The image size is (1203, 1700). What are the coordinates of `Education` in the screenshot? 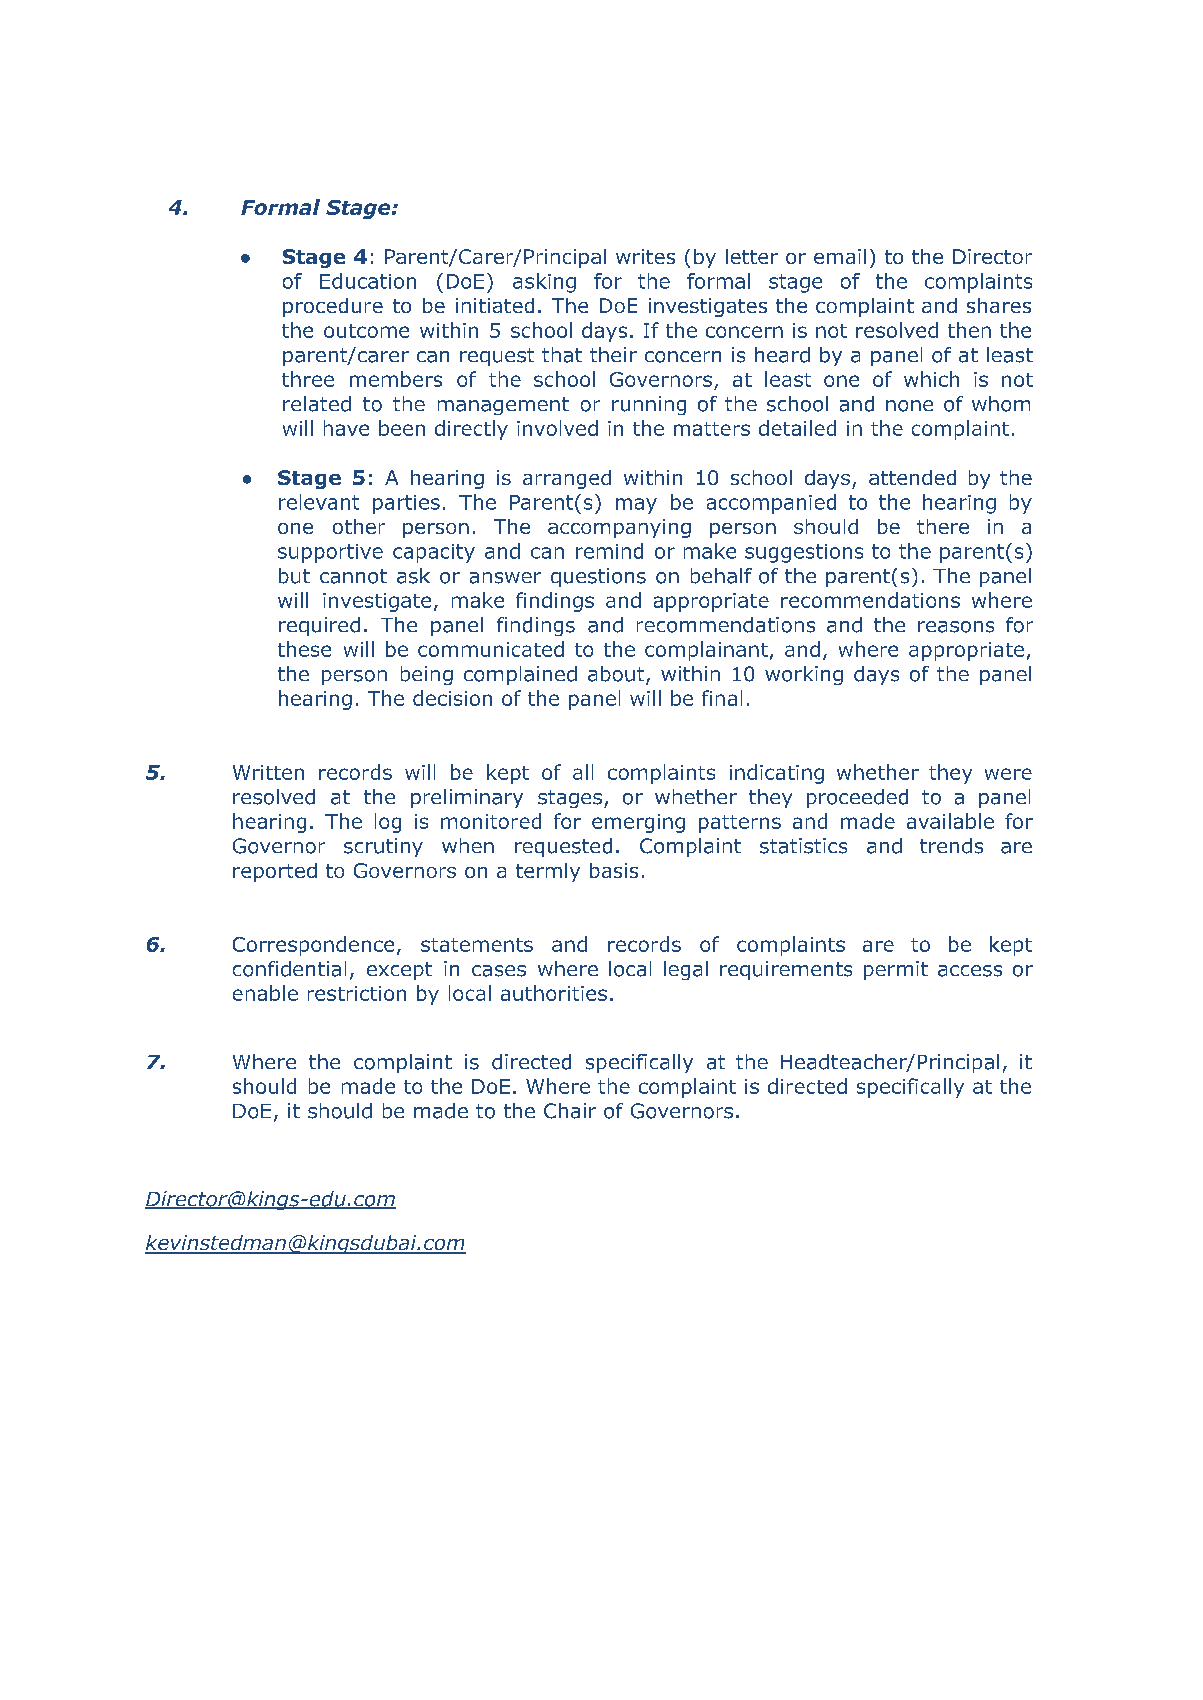 It's located at (368, 281).
